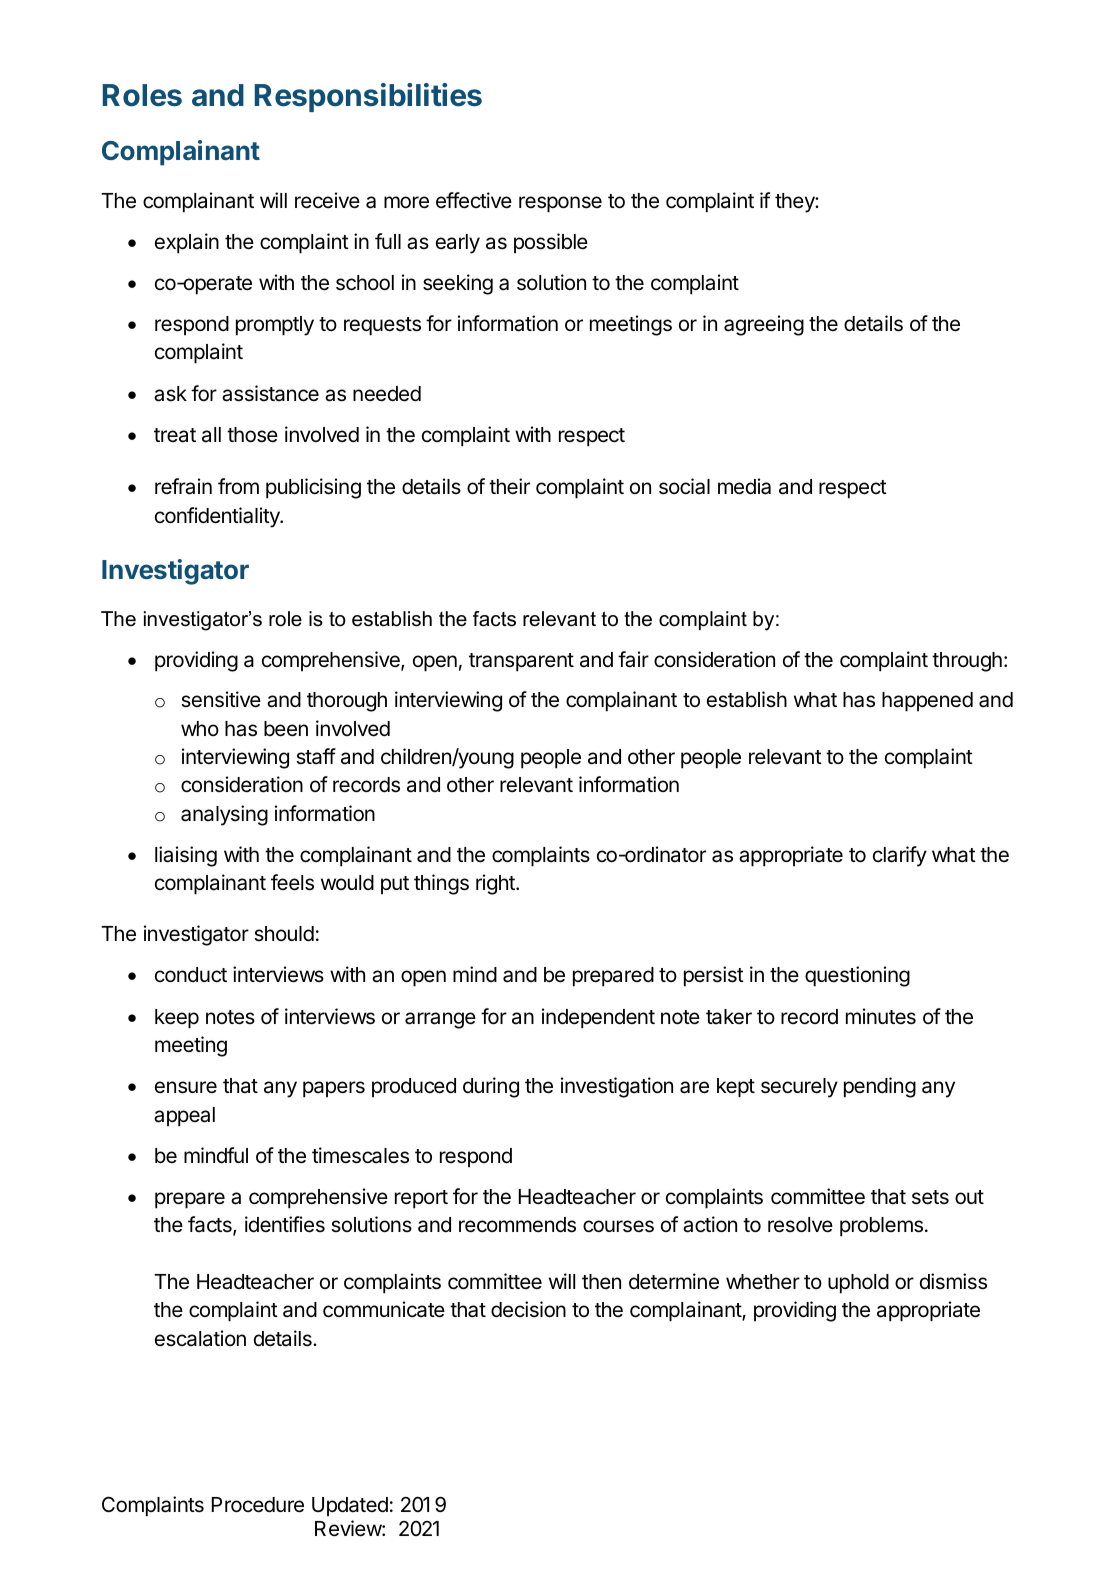 The height and width of the screenshot is (1578, 1116). Describe the element at coordinates (967, 662) in the screenshot. I see `through` at that location.
